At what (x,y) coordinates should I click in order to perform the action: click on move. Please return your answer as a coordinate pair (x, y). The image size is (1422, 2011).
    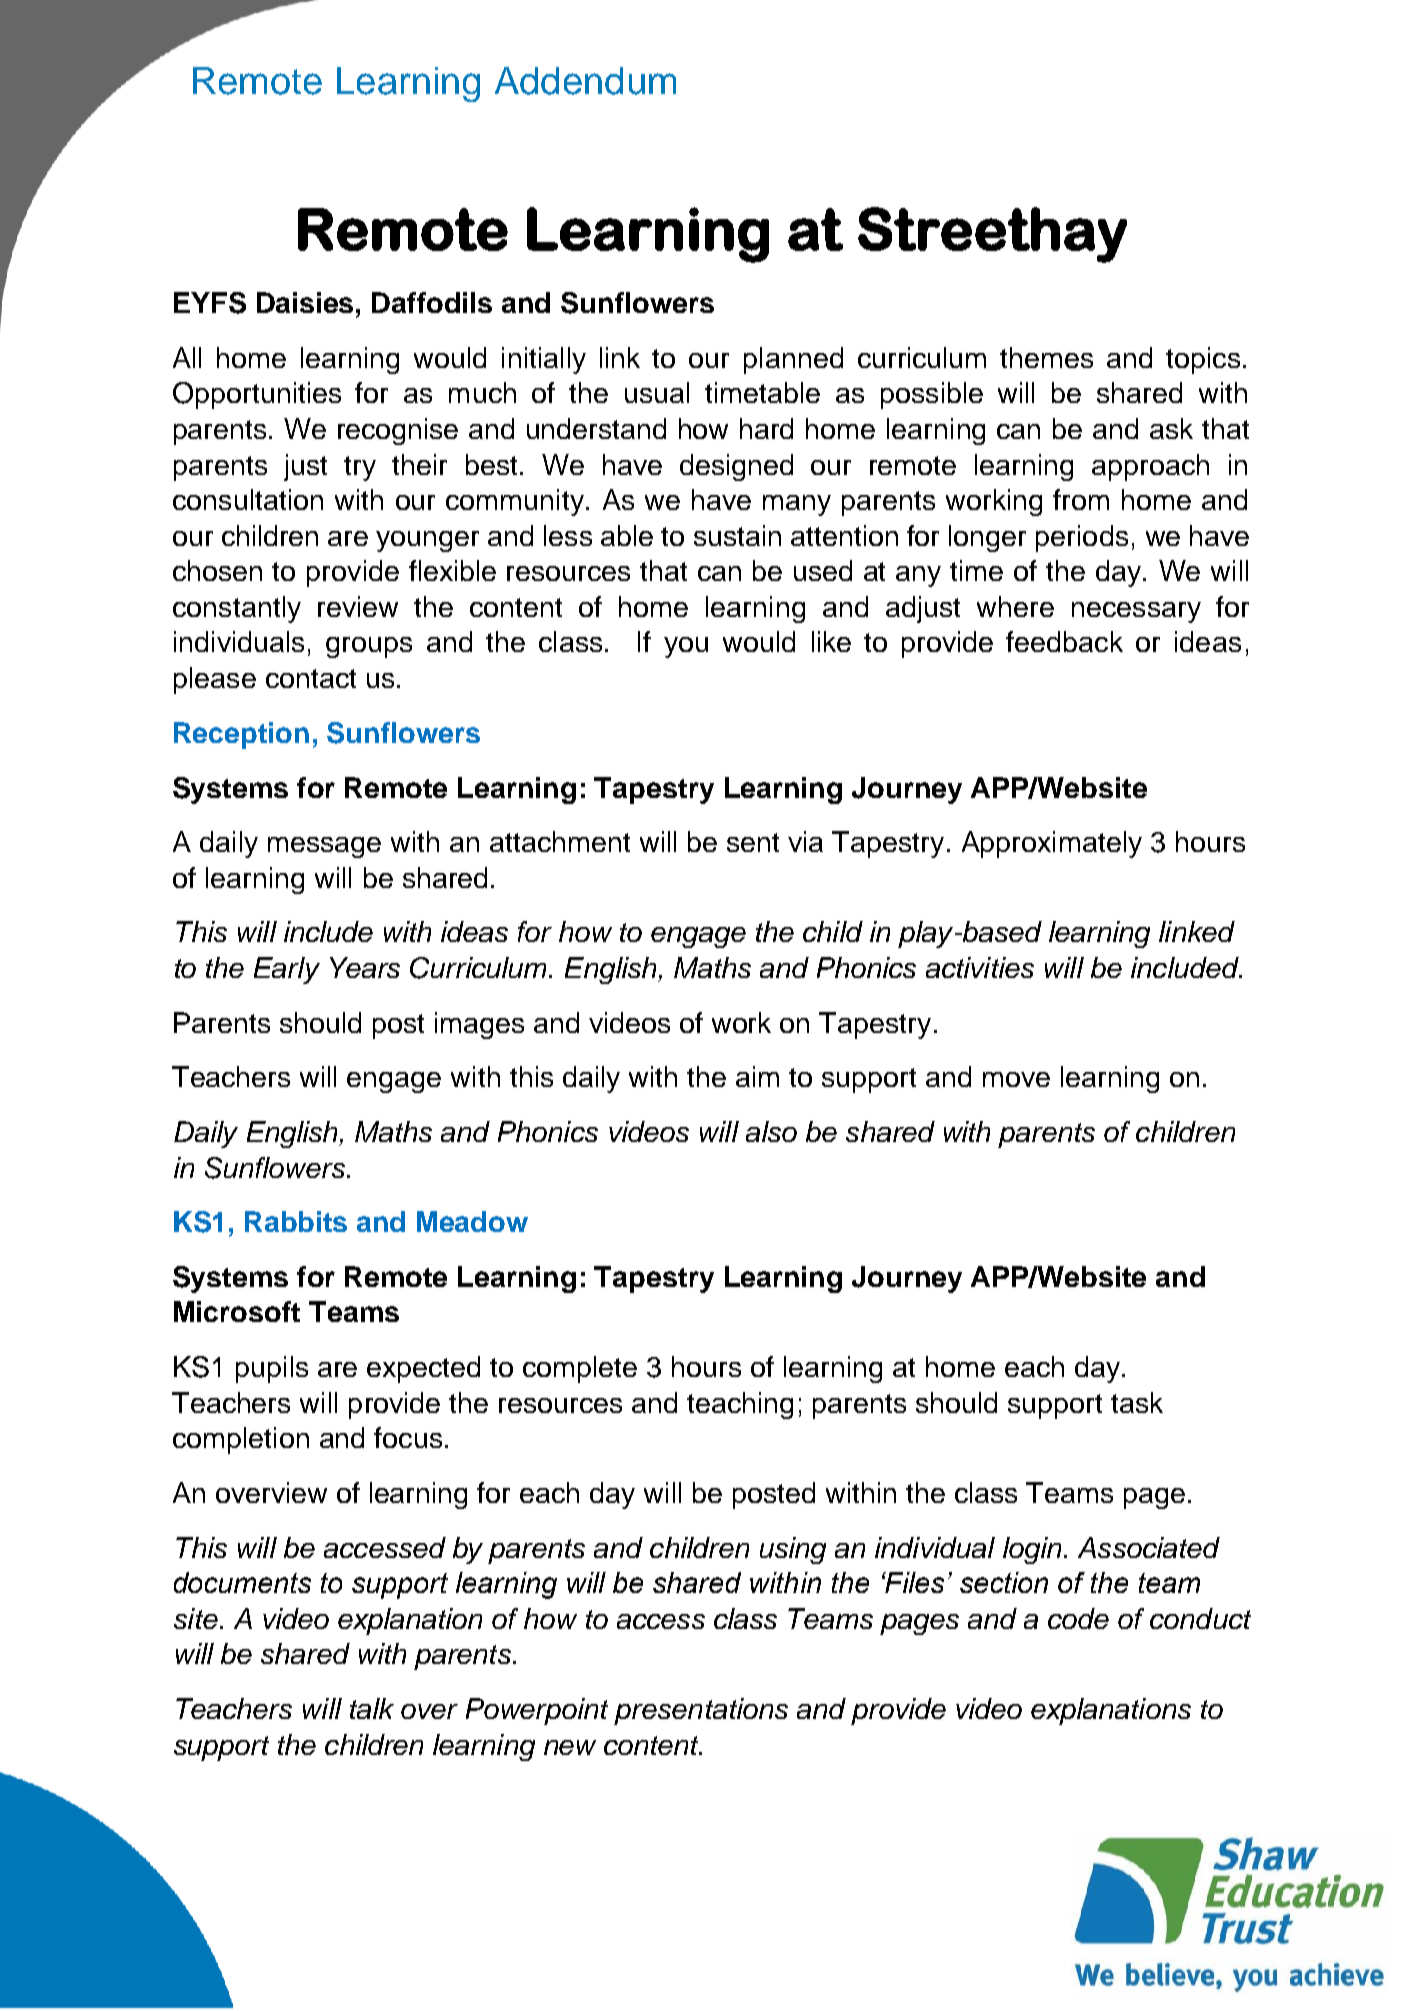
    Looking at the image, I should click on (1016, 1079).
